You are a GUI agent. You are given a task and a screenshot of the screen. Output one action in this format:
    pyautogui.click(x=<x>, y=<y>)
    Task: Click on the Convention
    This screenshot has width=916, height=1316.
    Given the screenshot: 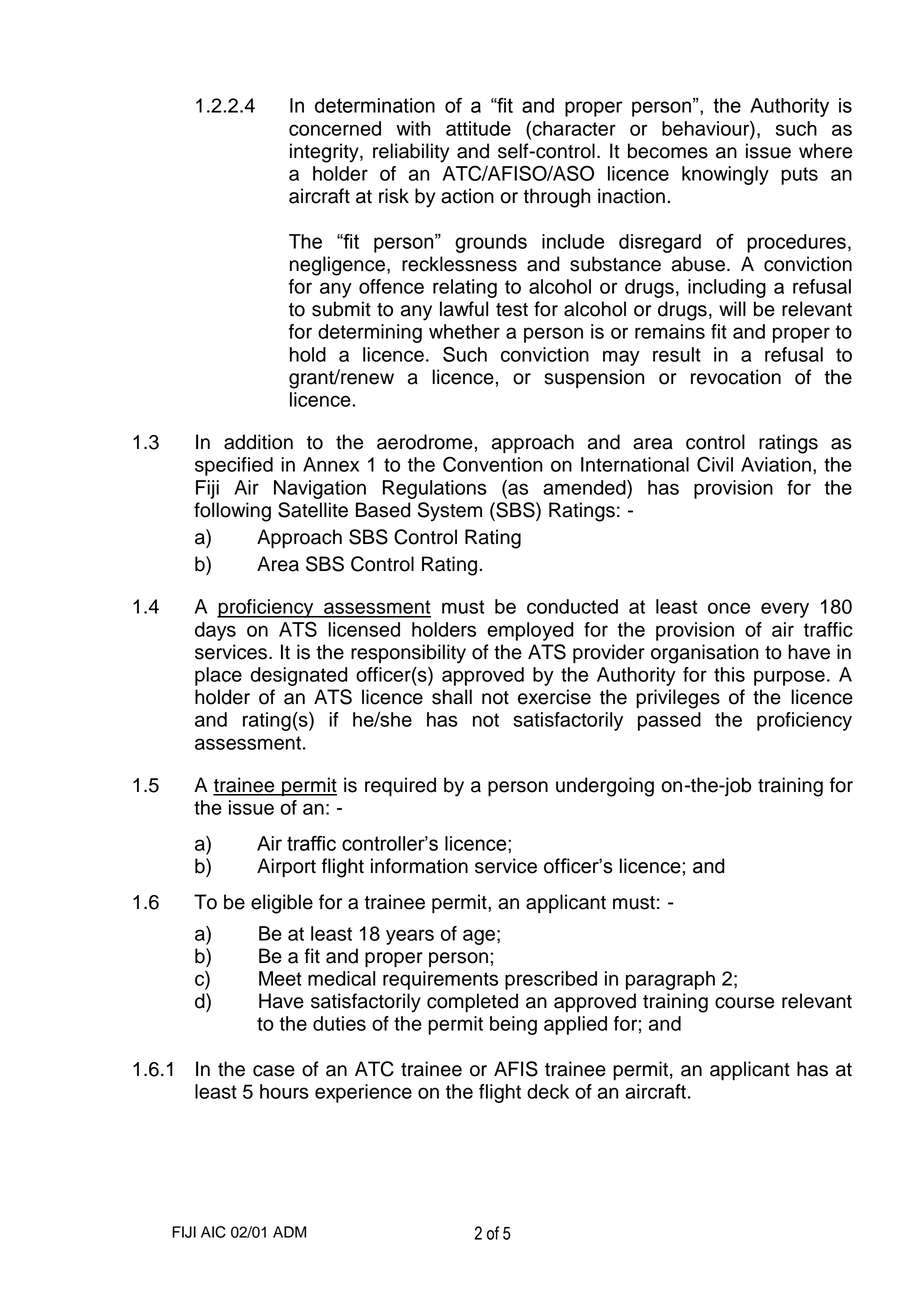 What is the action you would take?
    pyautogui.click(x=492, y=464)
